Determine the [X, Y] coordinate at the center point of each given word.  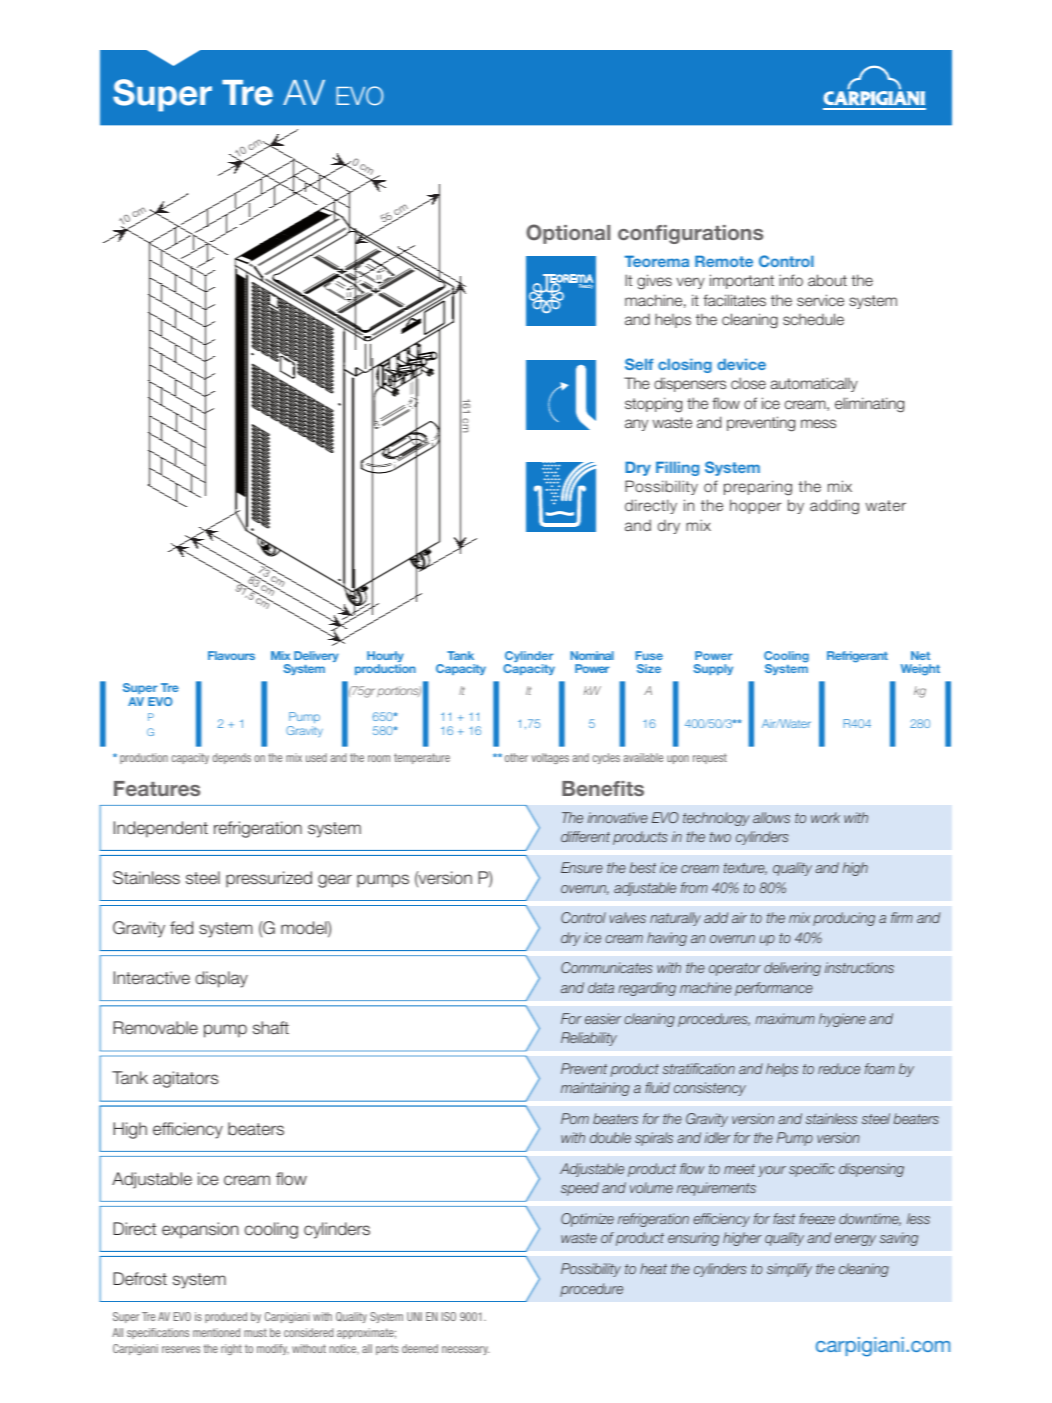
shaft [271, 1028]
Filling [677, 468]
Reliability [589, 1039]
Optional [568, 234]
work [825, 817]
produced [226, 1317]
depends [232, 758]
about [827, 280]
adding [834, 507]
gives [654, 282]
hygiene [842, 1020]
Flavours [231, 655]
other [516, 757]
